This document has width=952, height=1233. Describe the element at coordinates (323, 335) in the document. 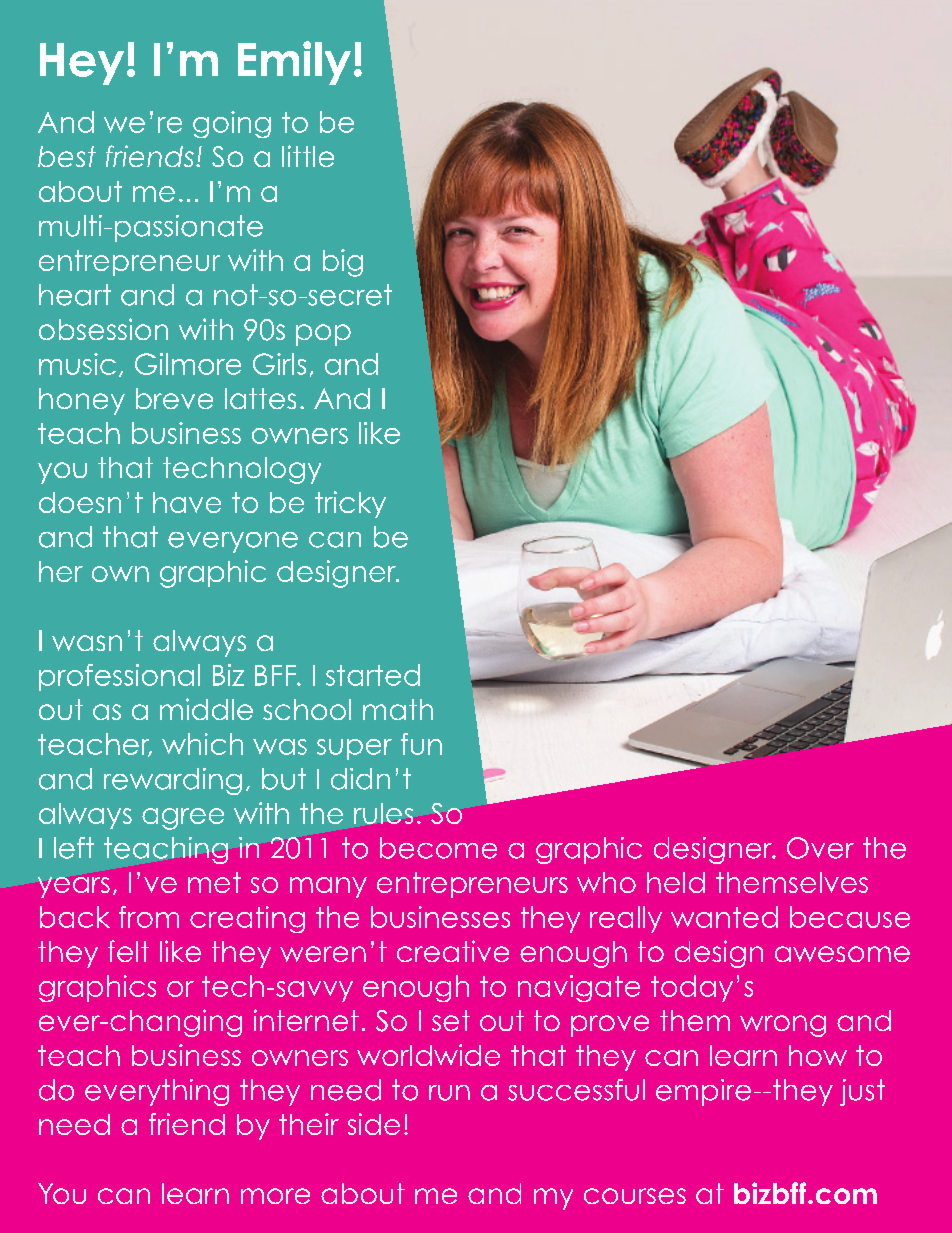

I see `pop` at that location.
